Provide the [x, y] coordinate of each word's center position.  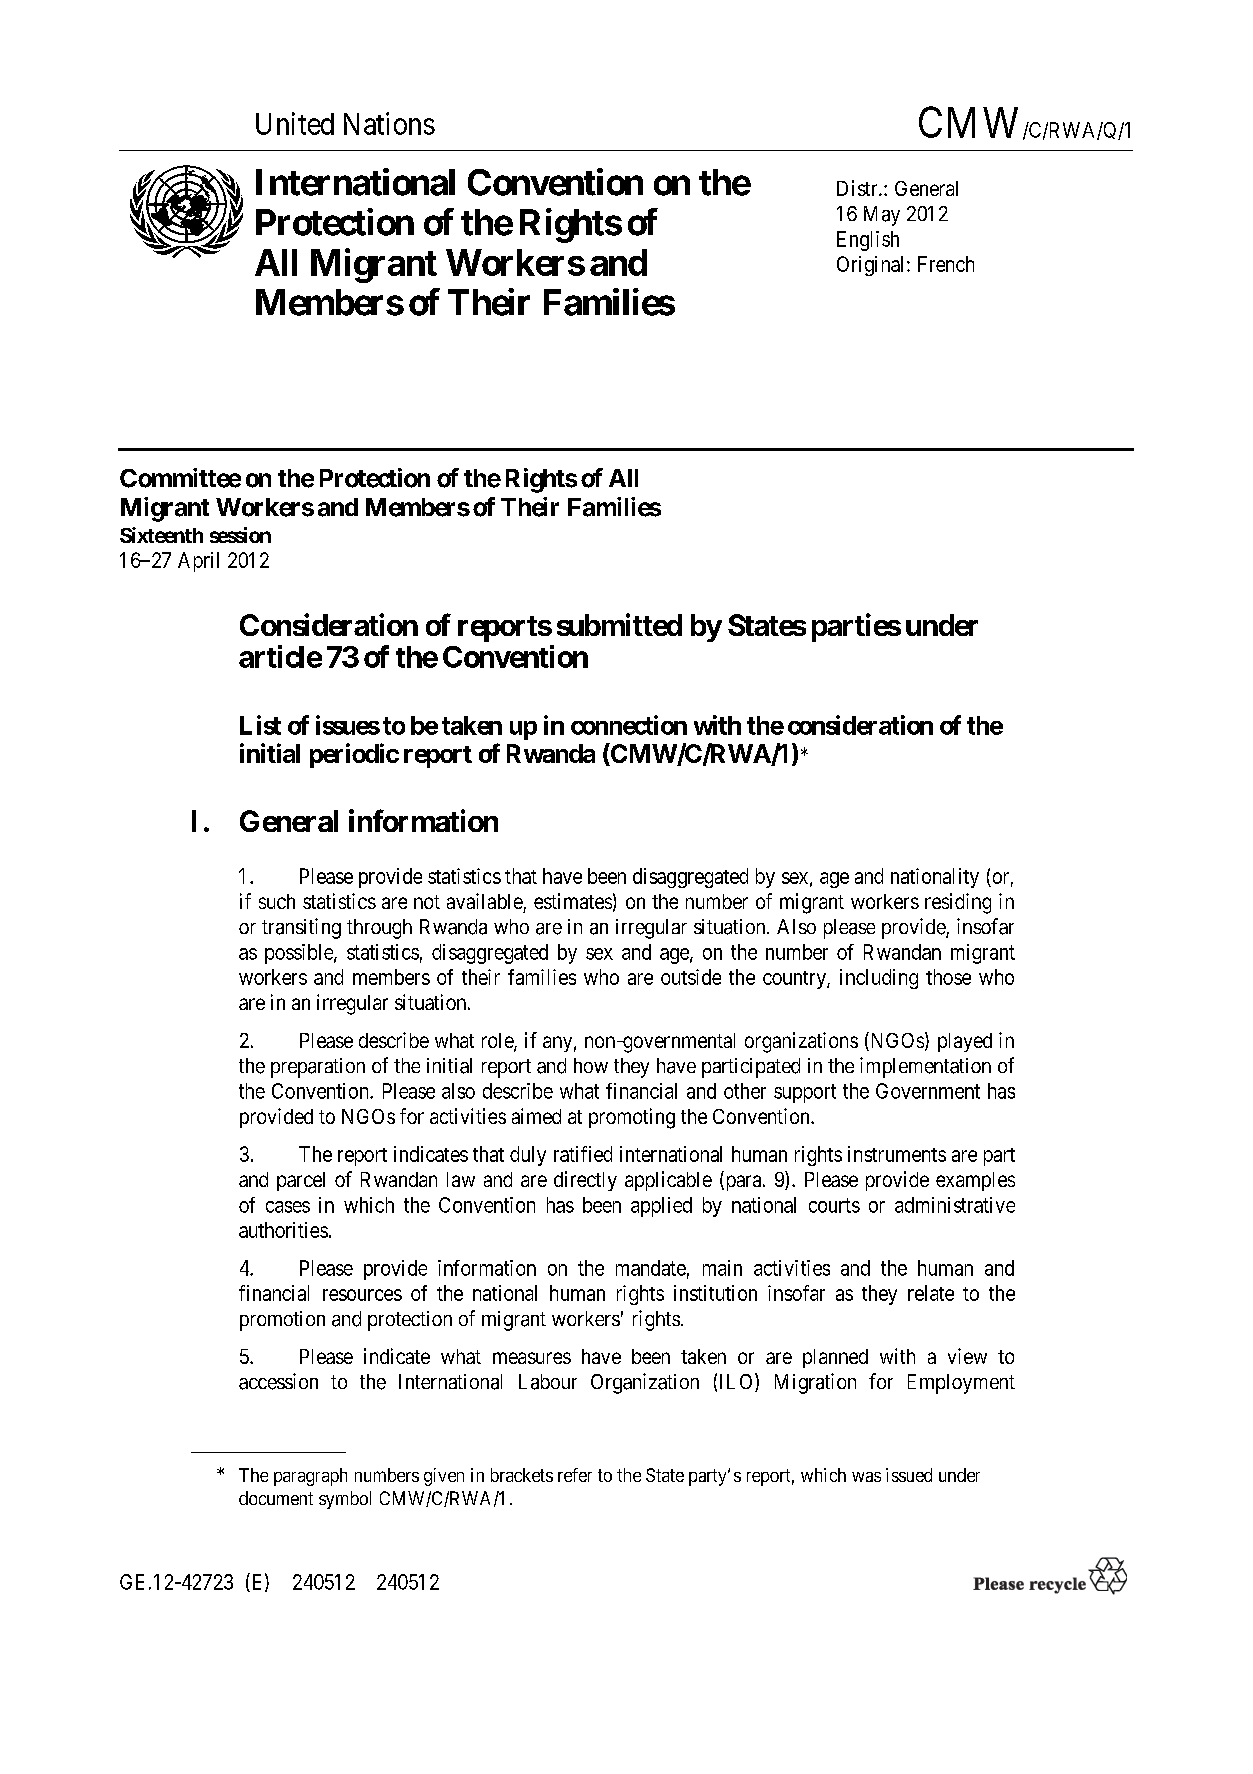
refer [575, 1475]
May [882, 216]
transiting [301, 928]
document [276, 1498]
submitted [619, 624]
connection [629, 725]
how [591, 1065]
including [879, 979]
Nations [389, 123]
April [198, 562]
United [295, 123]
